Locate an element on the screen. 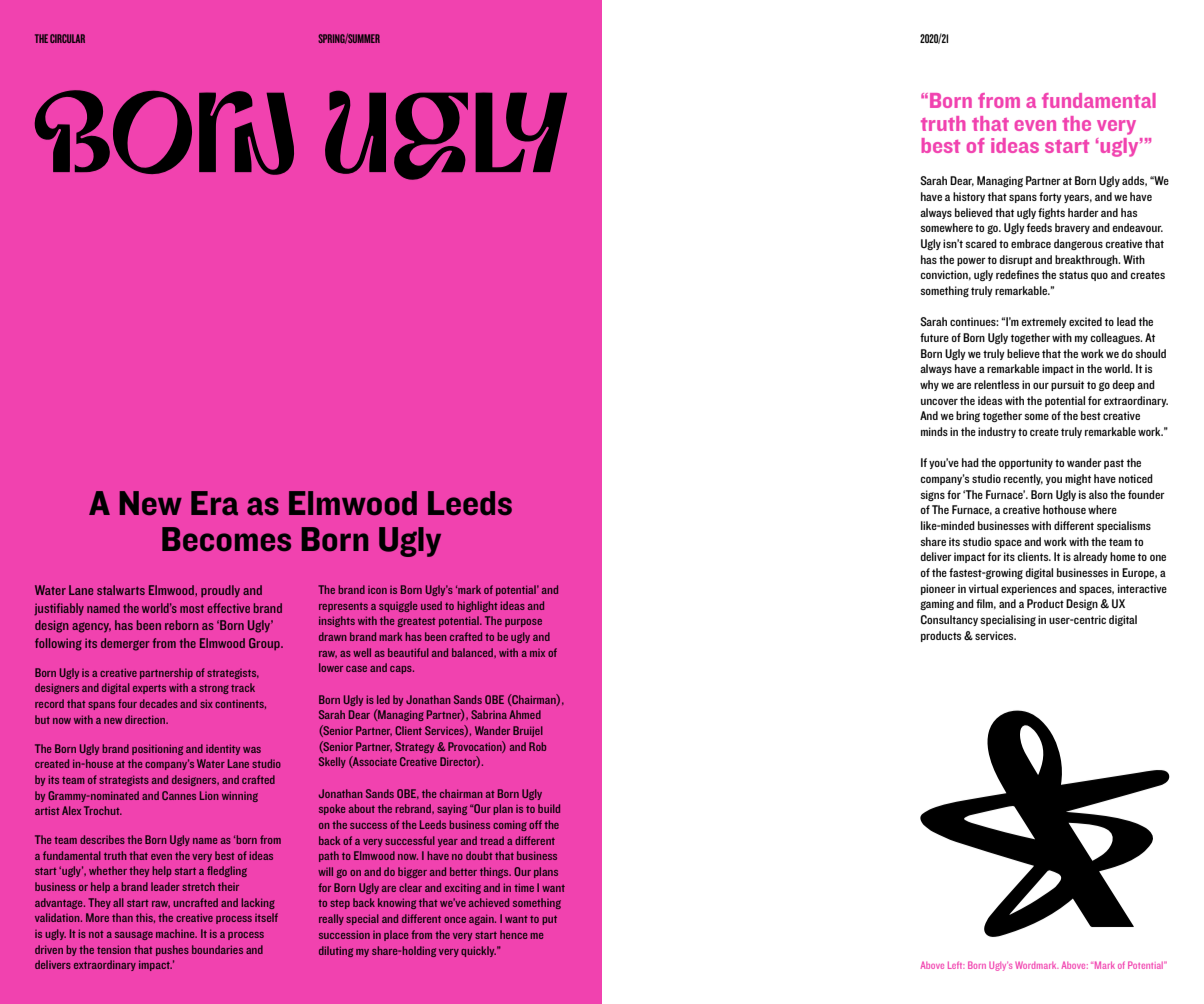 The width and height of the screenshot is (1204, 1004). Consultancy is located at coordinates (949, 620).
